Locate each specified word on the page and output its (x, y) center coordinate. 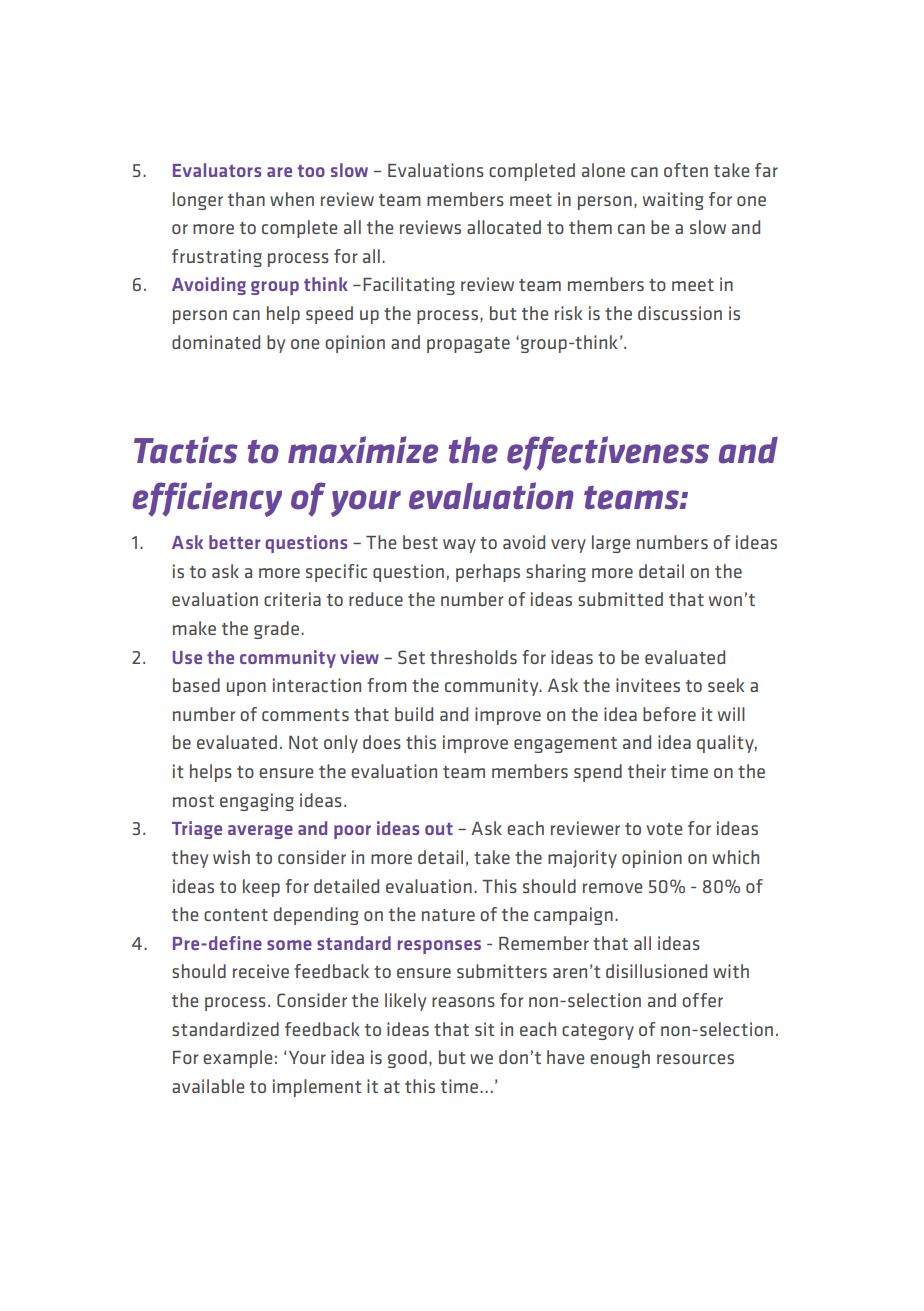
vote (664, 829)
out (439, 829)
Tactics (186, 450)
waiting (673, 201)
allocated (504, 227)
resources (695, 1059)
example (237, 1059)
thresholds (473, 657)
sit (485, 1029)
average (260, 832)
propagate (468, 345)
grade (276, 630)
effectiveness (608, 453)
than (246, 199)
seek (726, 685)
